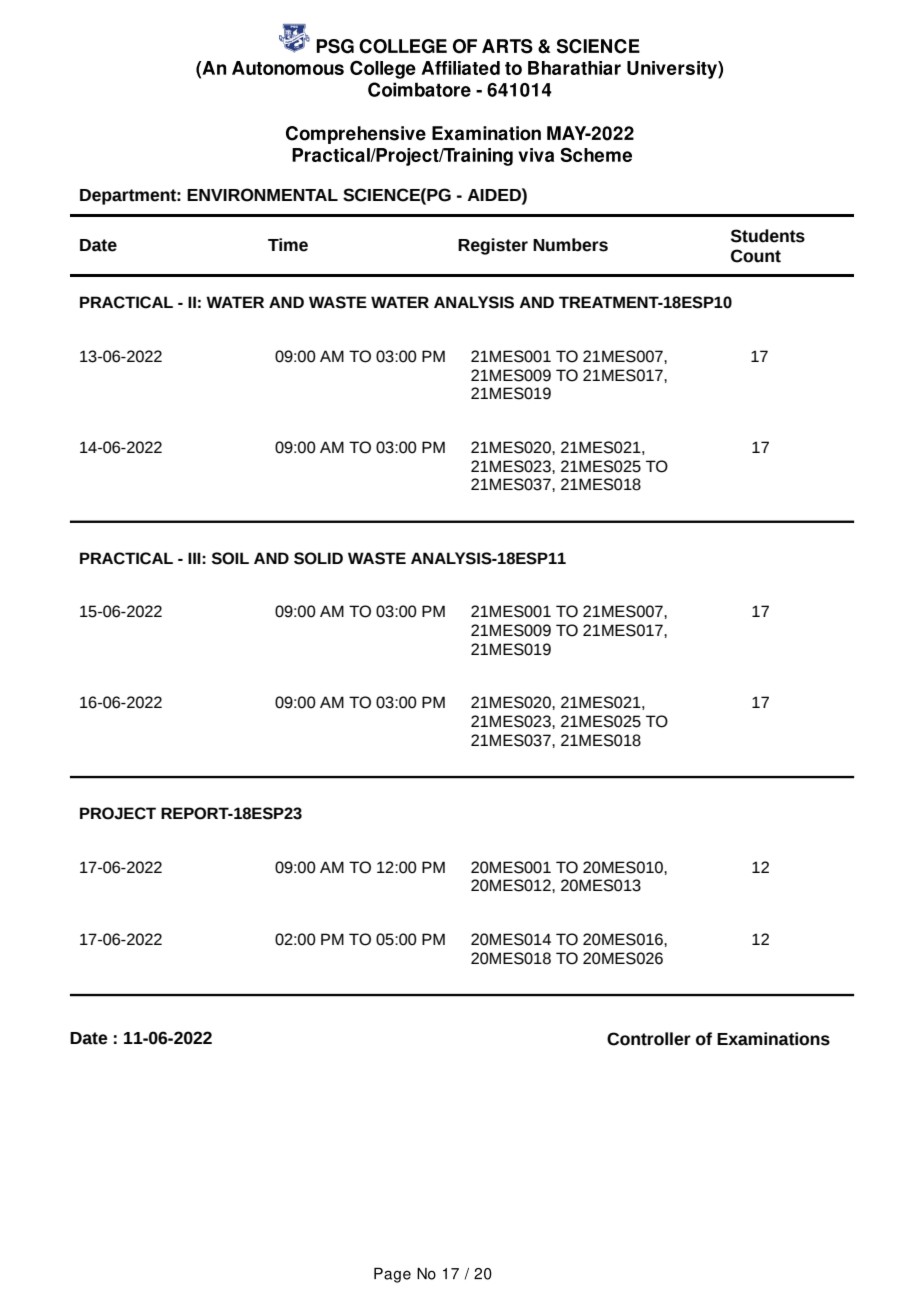  What do you see at coordinates (288, 245) in the screenshot?
I see `Time` at bounding box center [288, 245].
